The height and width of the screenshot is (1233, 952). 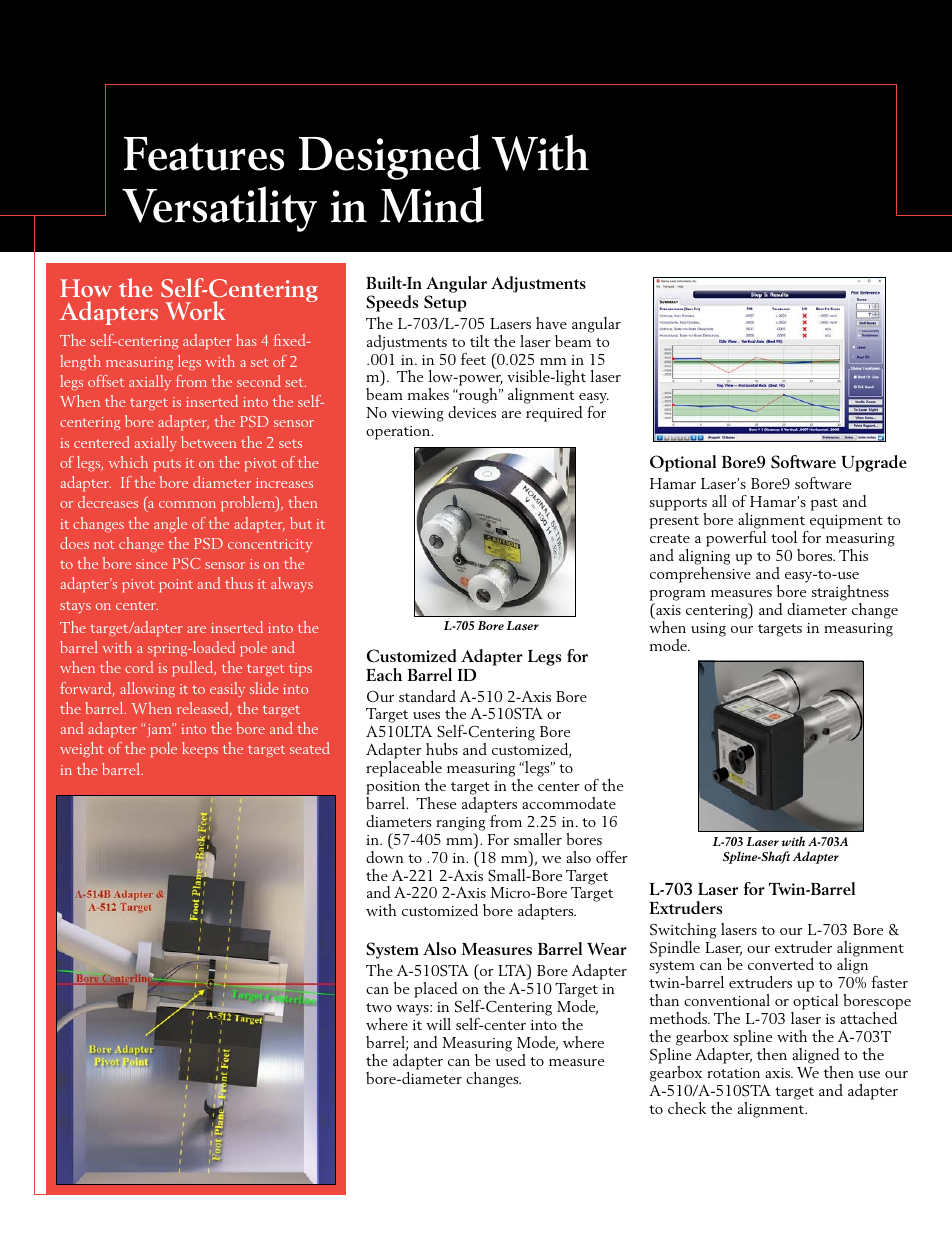 I want to click on used, so click(x=511, y=1060).
